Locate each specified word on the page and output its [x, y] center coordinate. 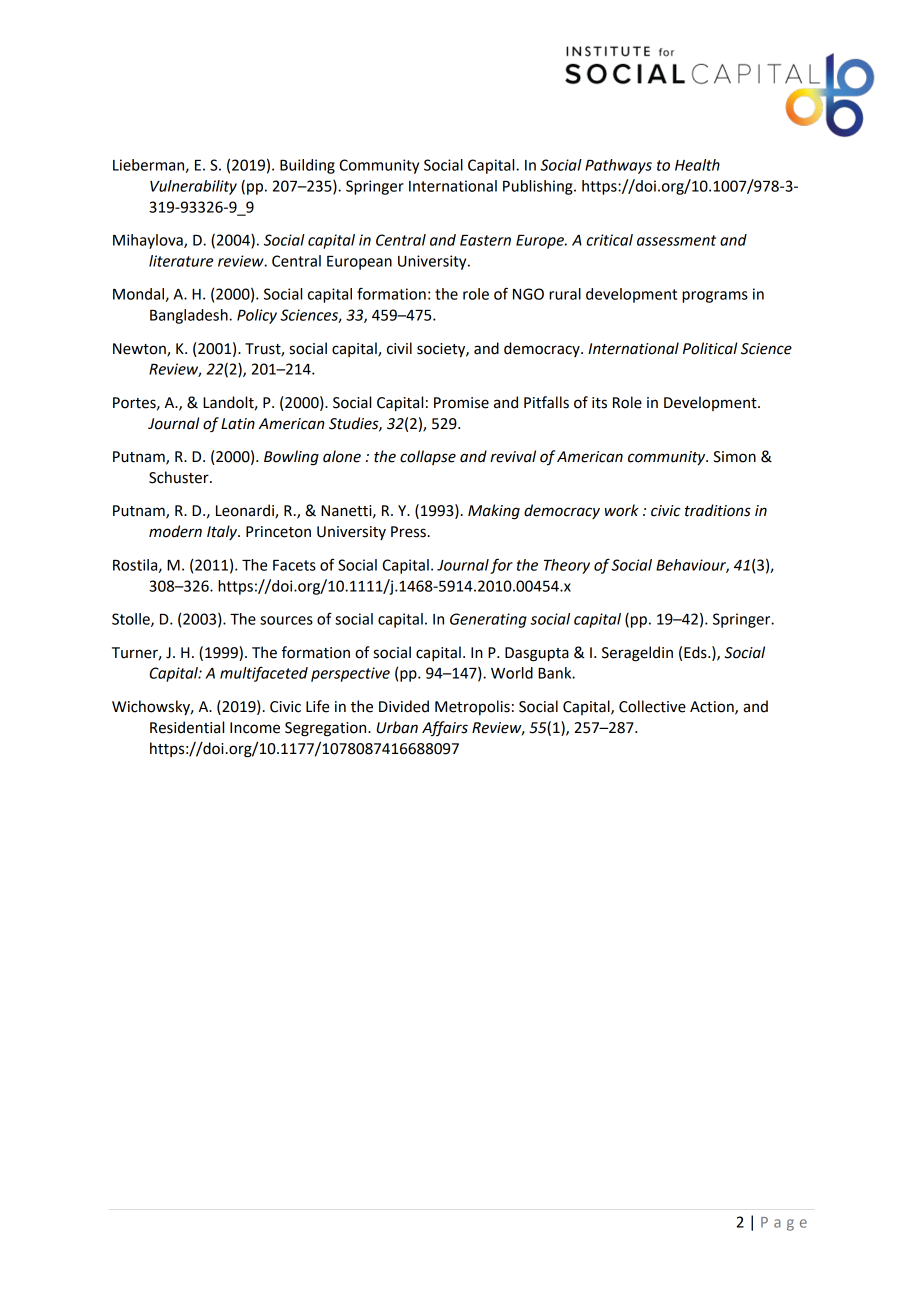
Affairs [445, 728]
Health [697, 165]
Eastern [485, 240]
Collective [652, 706]
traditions [718, 510]
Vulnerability [193, 187]
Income [255, 728]
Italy [223, 532]
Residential [187, 727]
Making [494, 512]
